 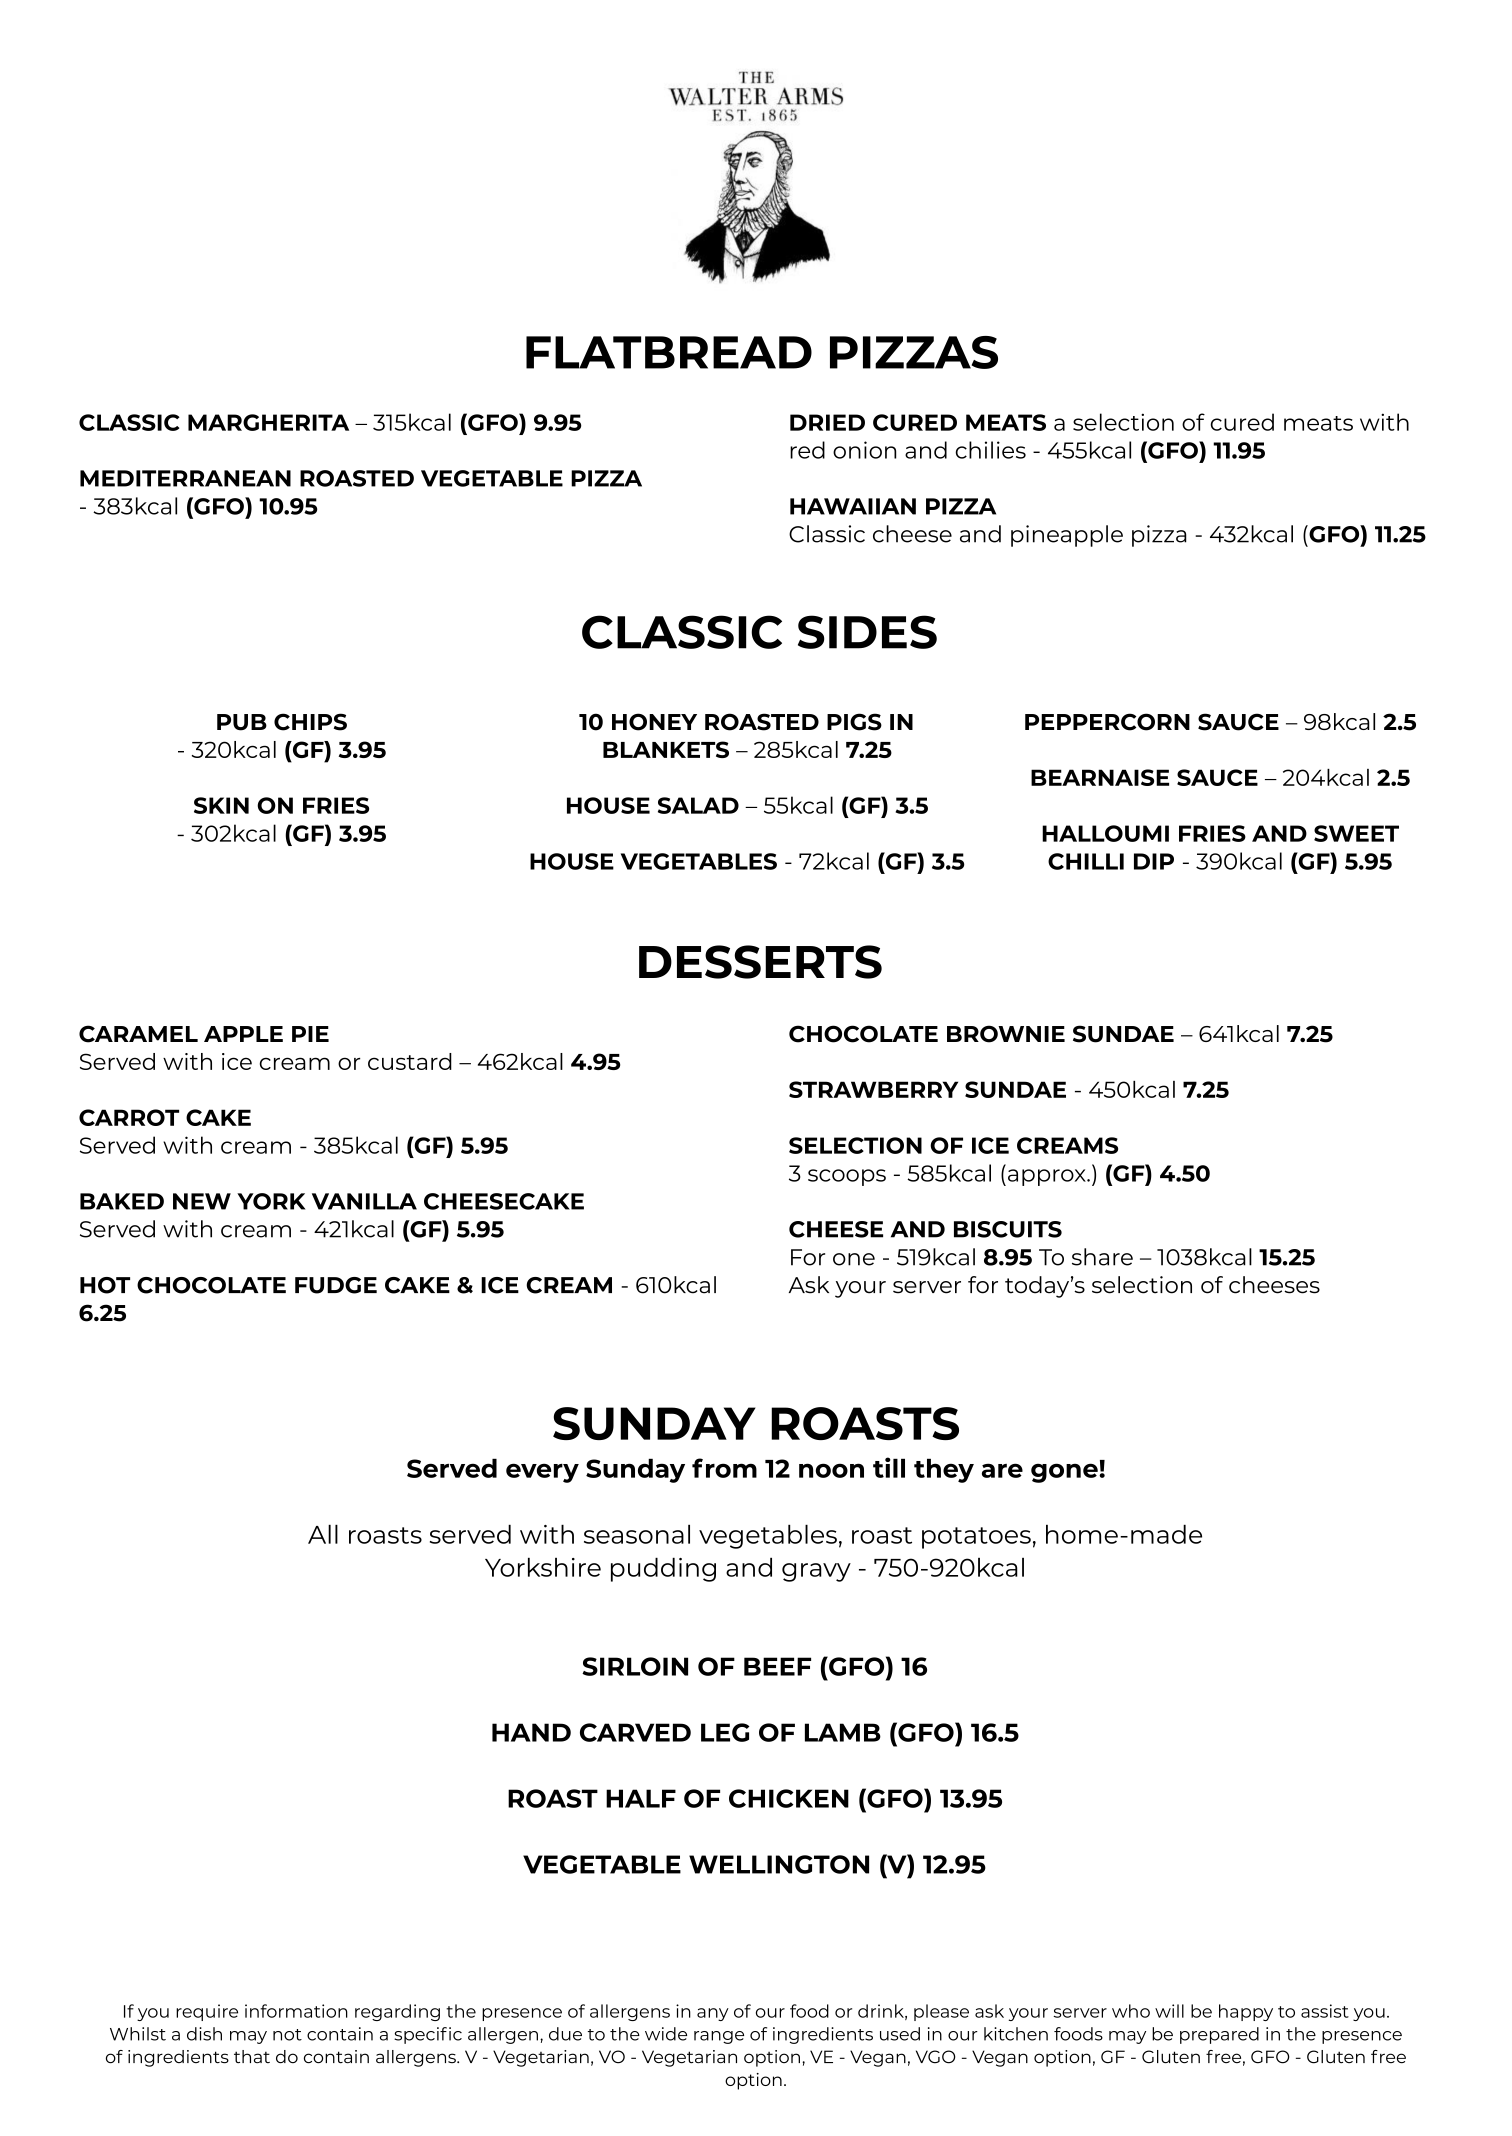 What do you see at coordinates (296, 2011) in the screenshot?
I see `information` at bounding box center [296, 2011].
